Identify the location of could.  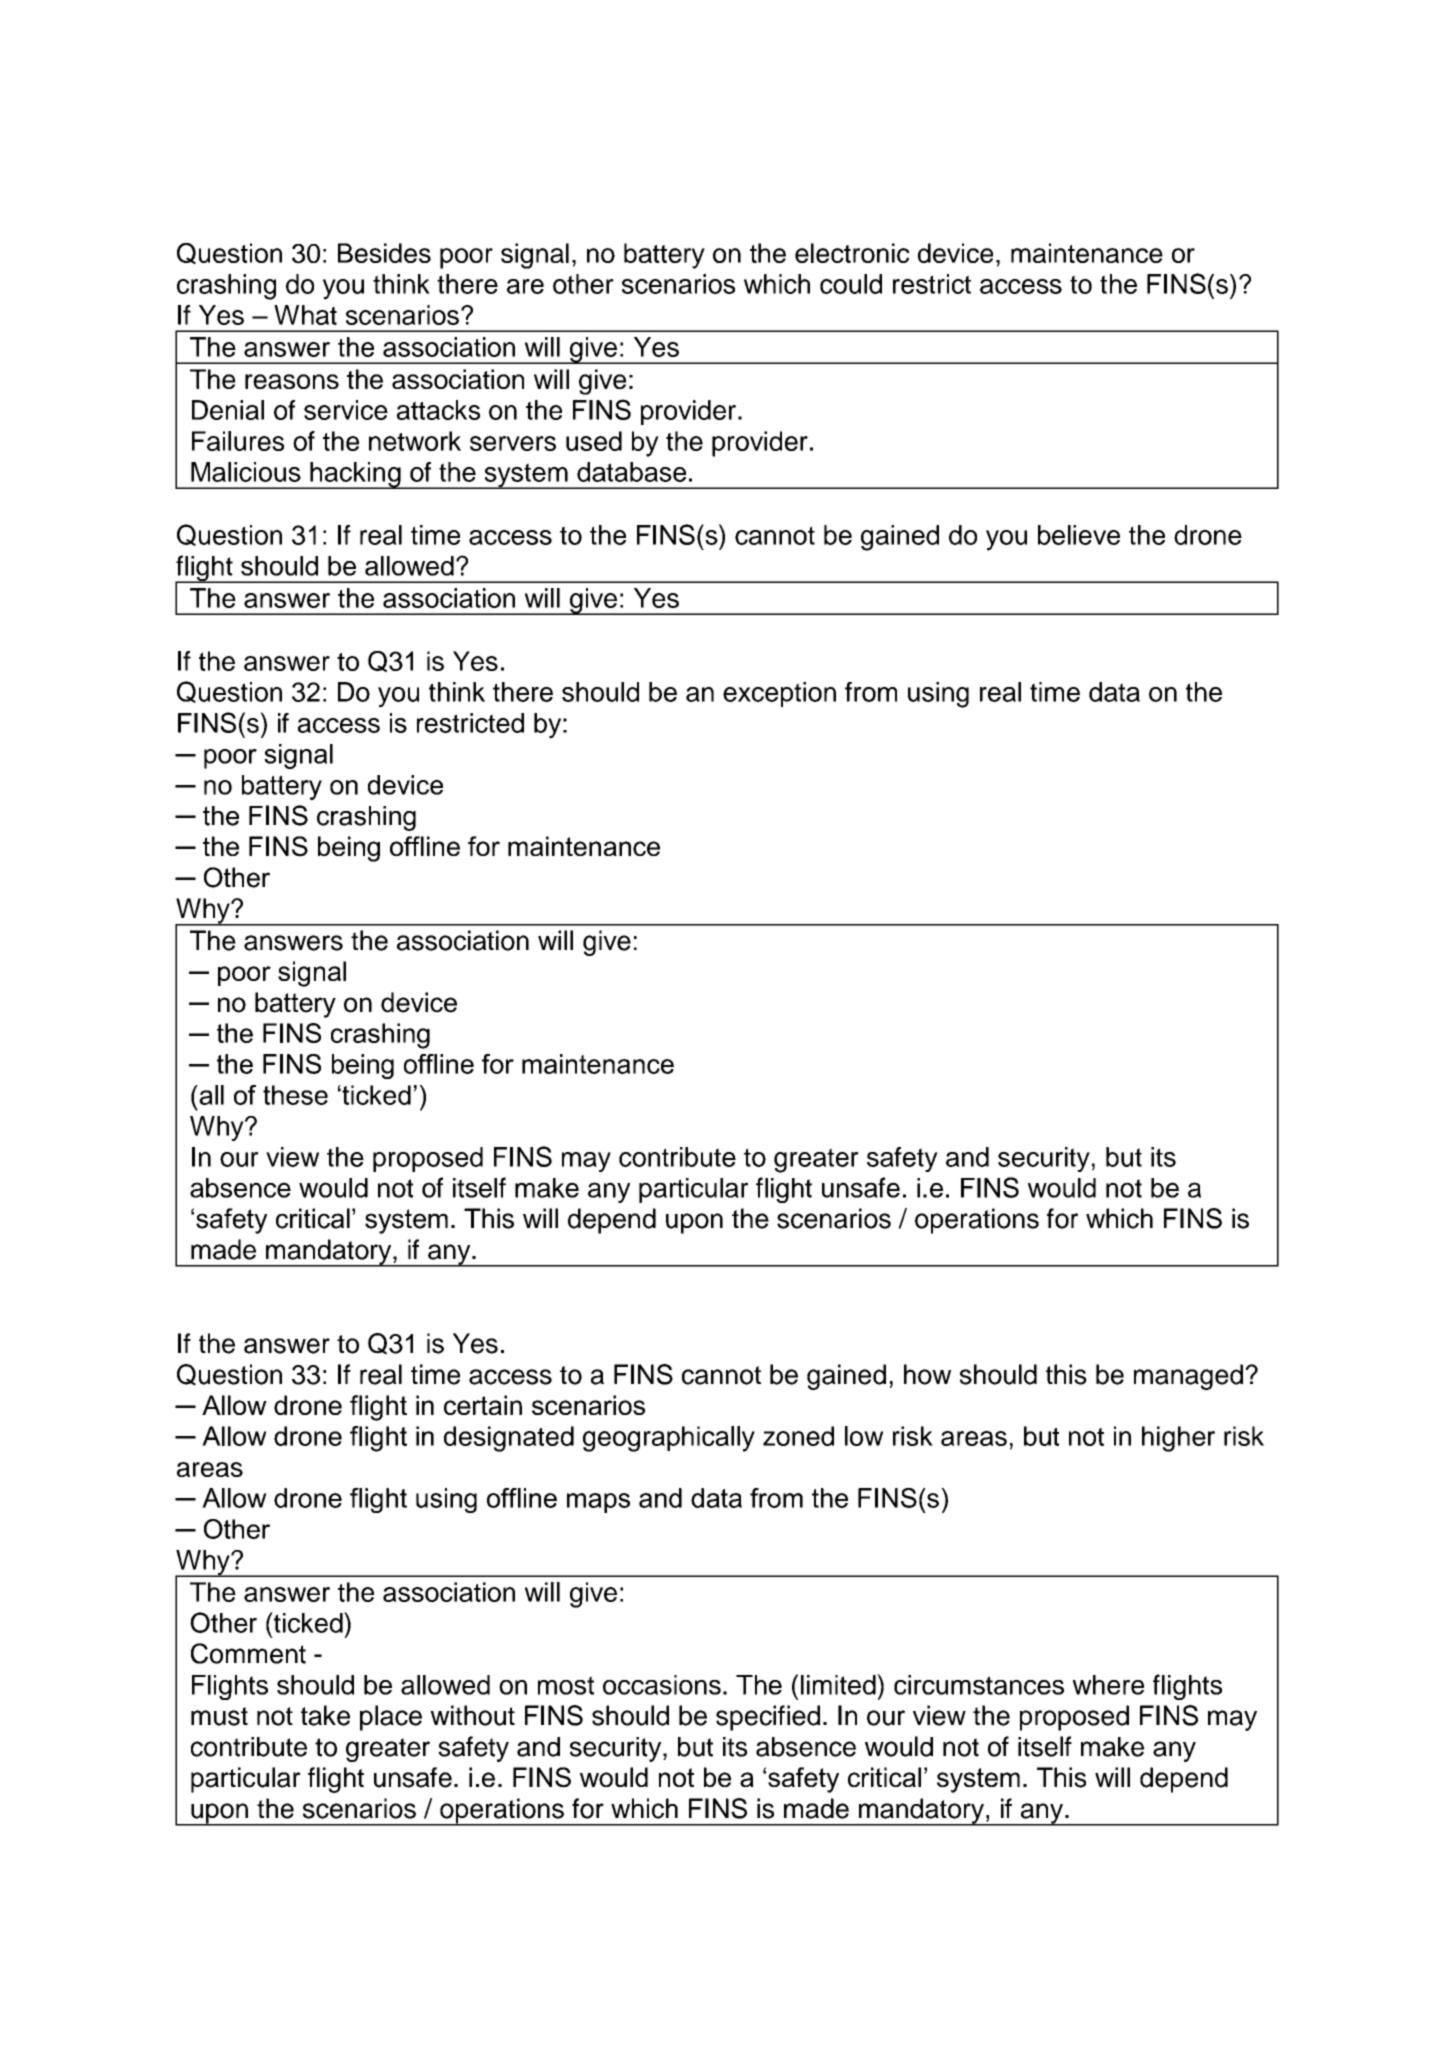
(851, 284).
